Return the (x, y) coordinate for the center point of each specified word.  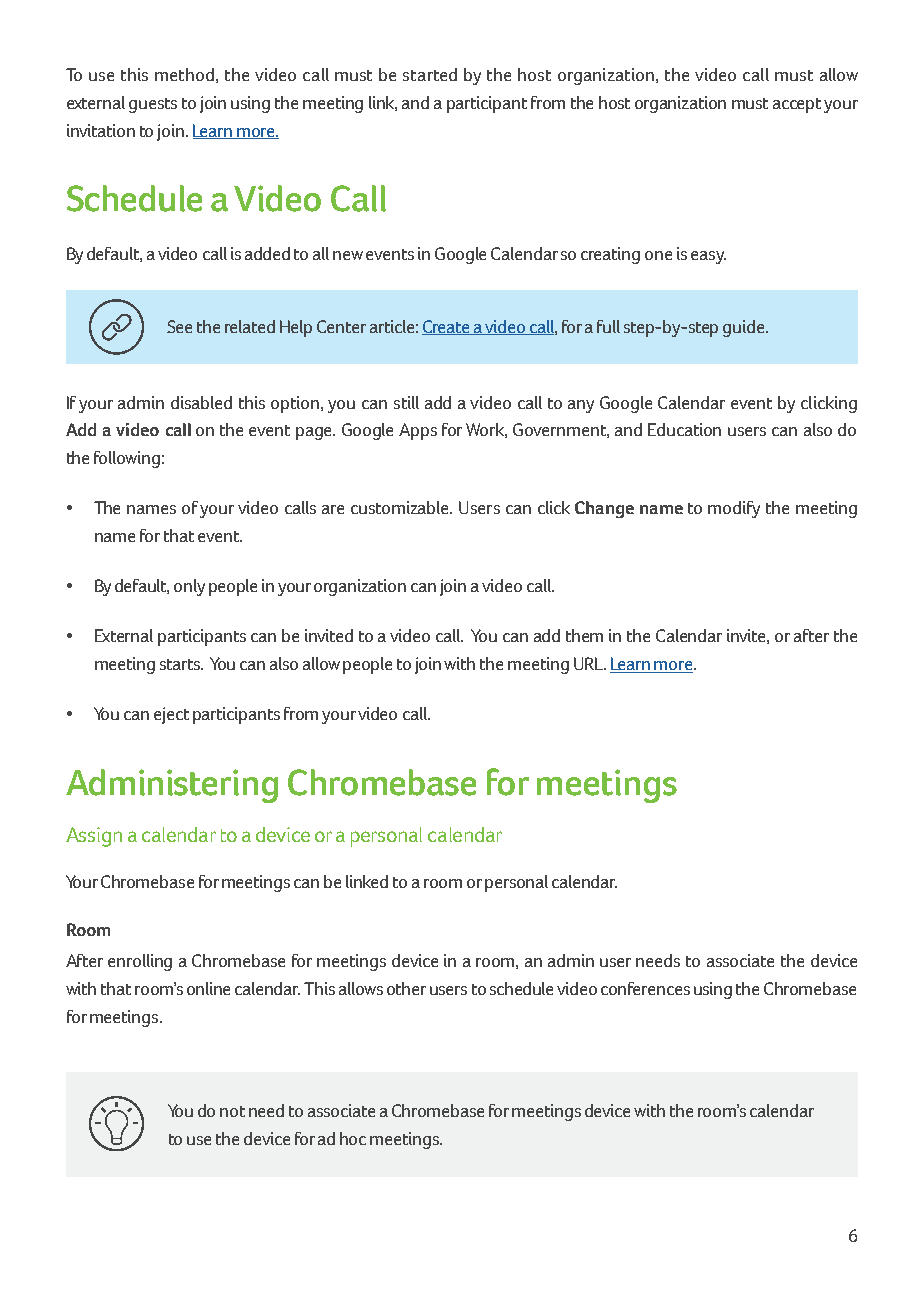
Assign (94, 837)
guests (153, 105)
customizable (401, 507)
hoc (353, 1138)
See (179, 326)
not (232, 1111)
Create (447, 327)
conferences (645, 988)
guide (745, 328)
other (406, 988)
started (430, 74)
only (189, 587)
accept (797, 105)
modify (734, 509)
